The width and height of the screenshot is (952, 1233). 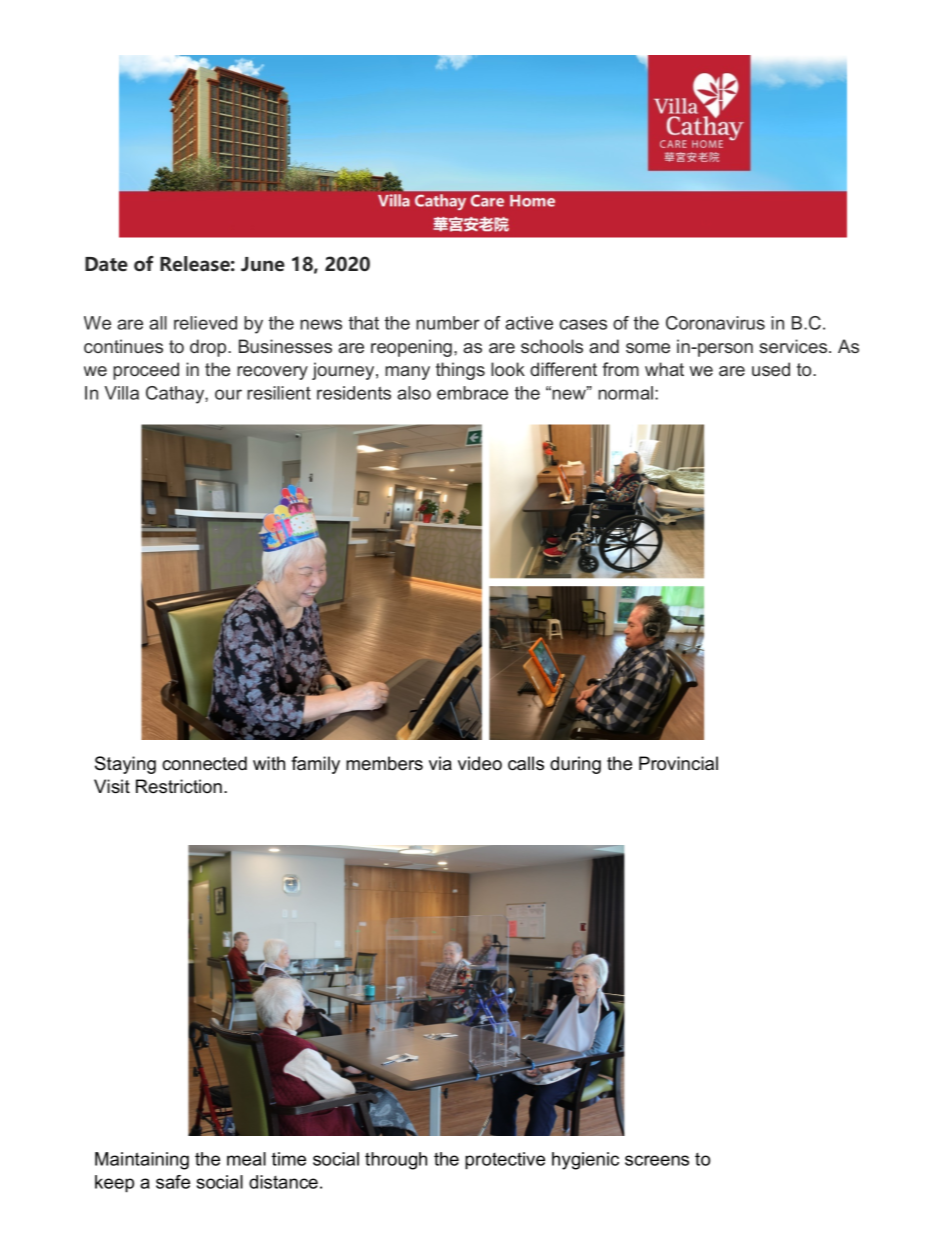 What do you see at coordinates (205, 323) in the screenshot?
I see `relieved` at bounding box center [205, 323].
